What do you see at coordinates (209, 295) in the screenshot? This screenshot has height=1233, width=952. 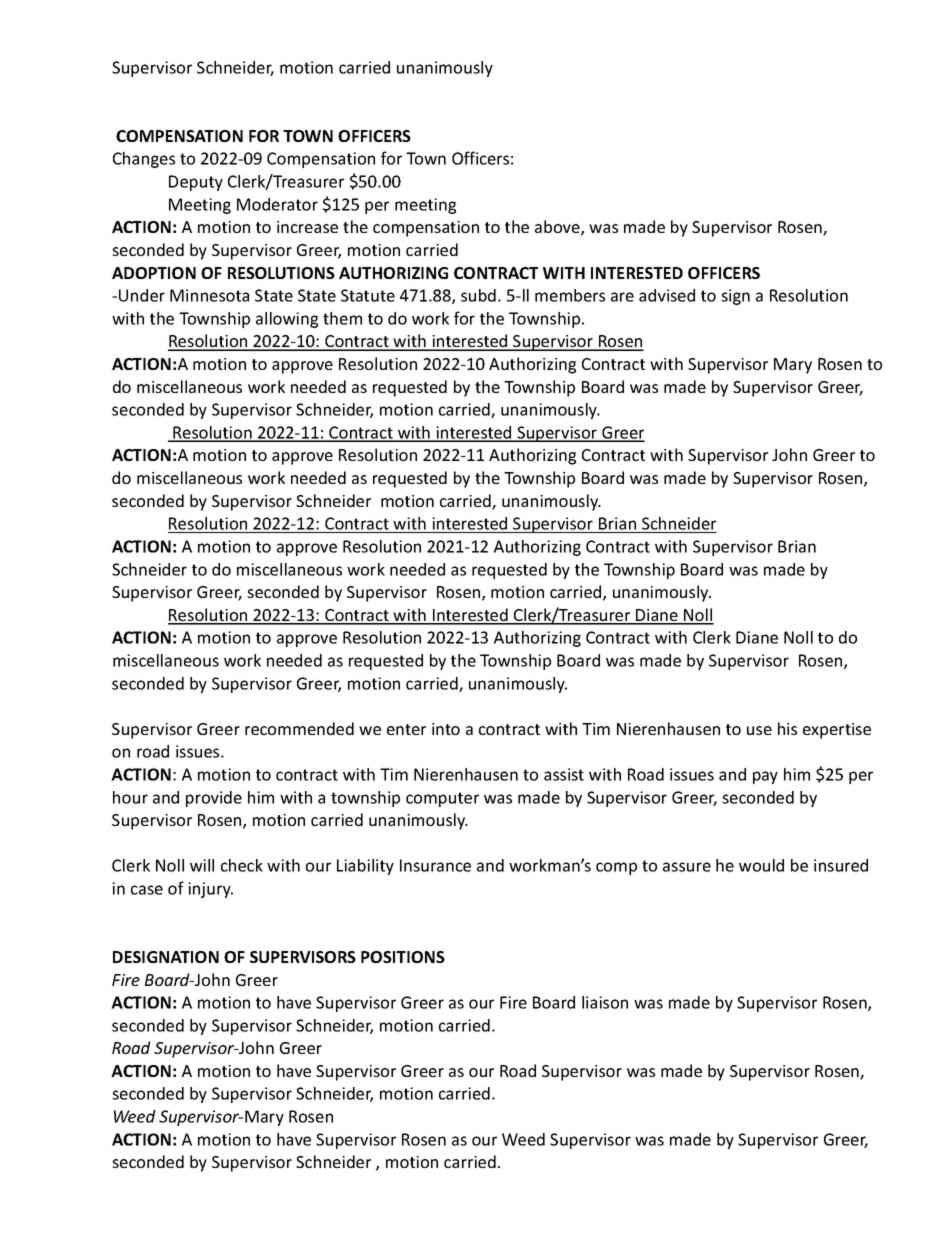 I see `Minnesota` at bounding box center [209, 295].
